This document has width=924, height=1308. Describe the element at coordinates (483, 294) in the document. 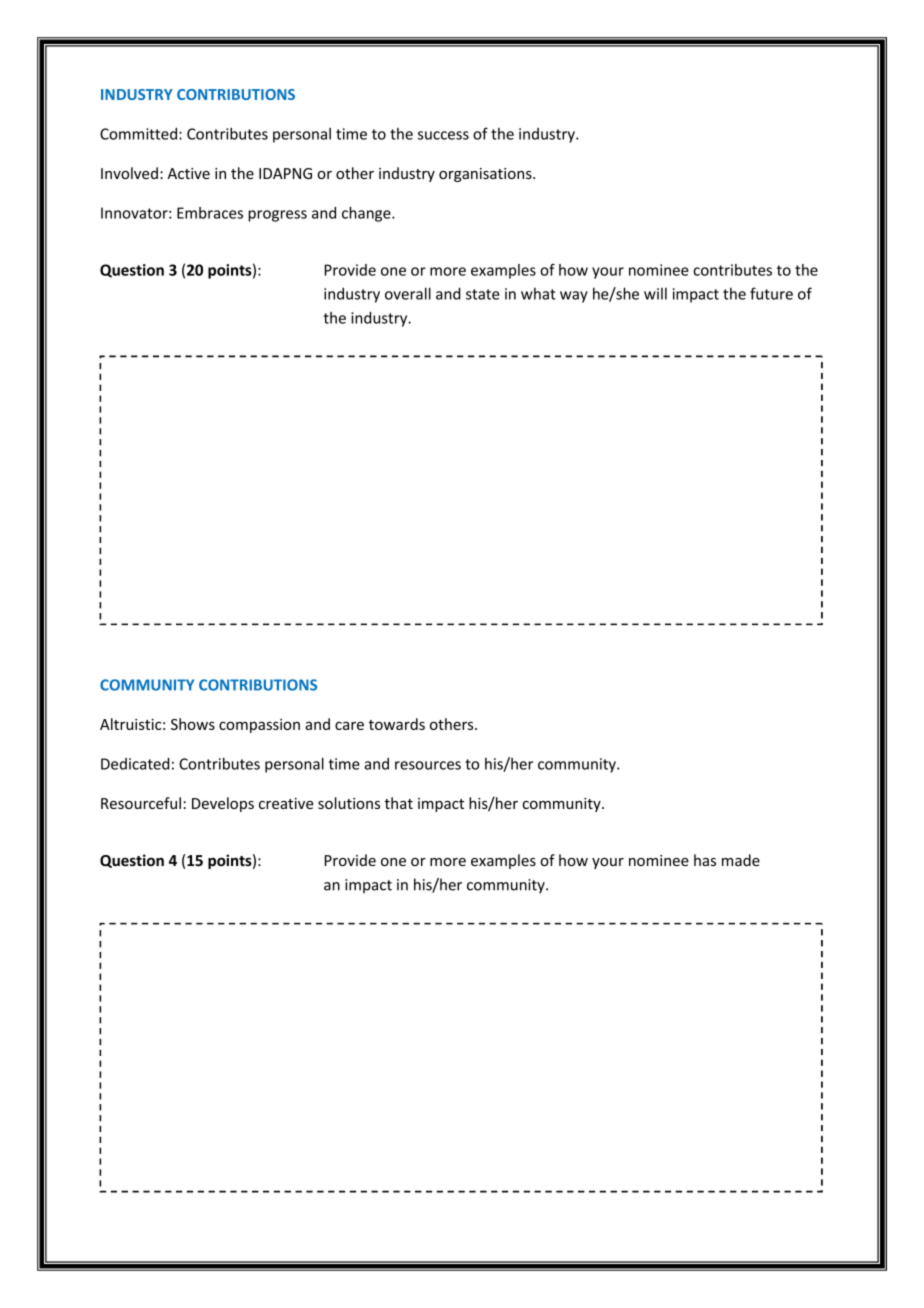

I see `state` at that location.
